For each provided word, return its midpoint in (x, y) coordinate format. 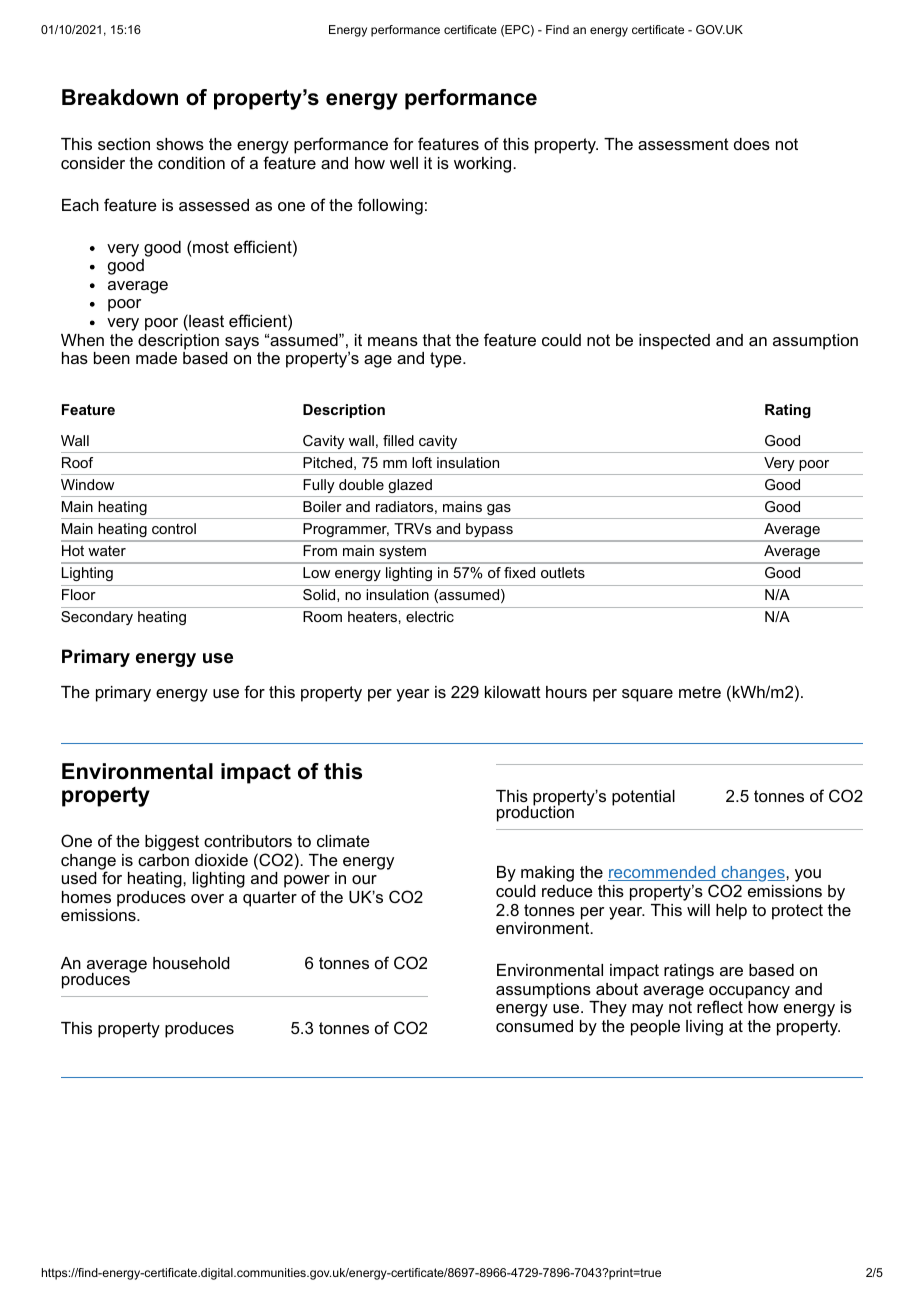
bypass (489, 530)
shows (180, 144)
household (191, 963)
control (174, 528)
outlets (563, 572)
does (752, 144)
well (404, 163)
